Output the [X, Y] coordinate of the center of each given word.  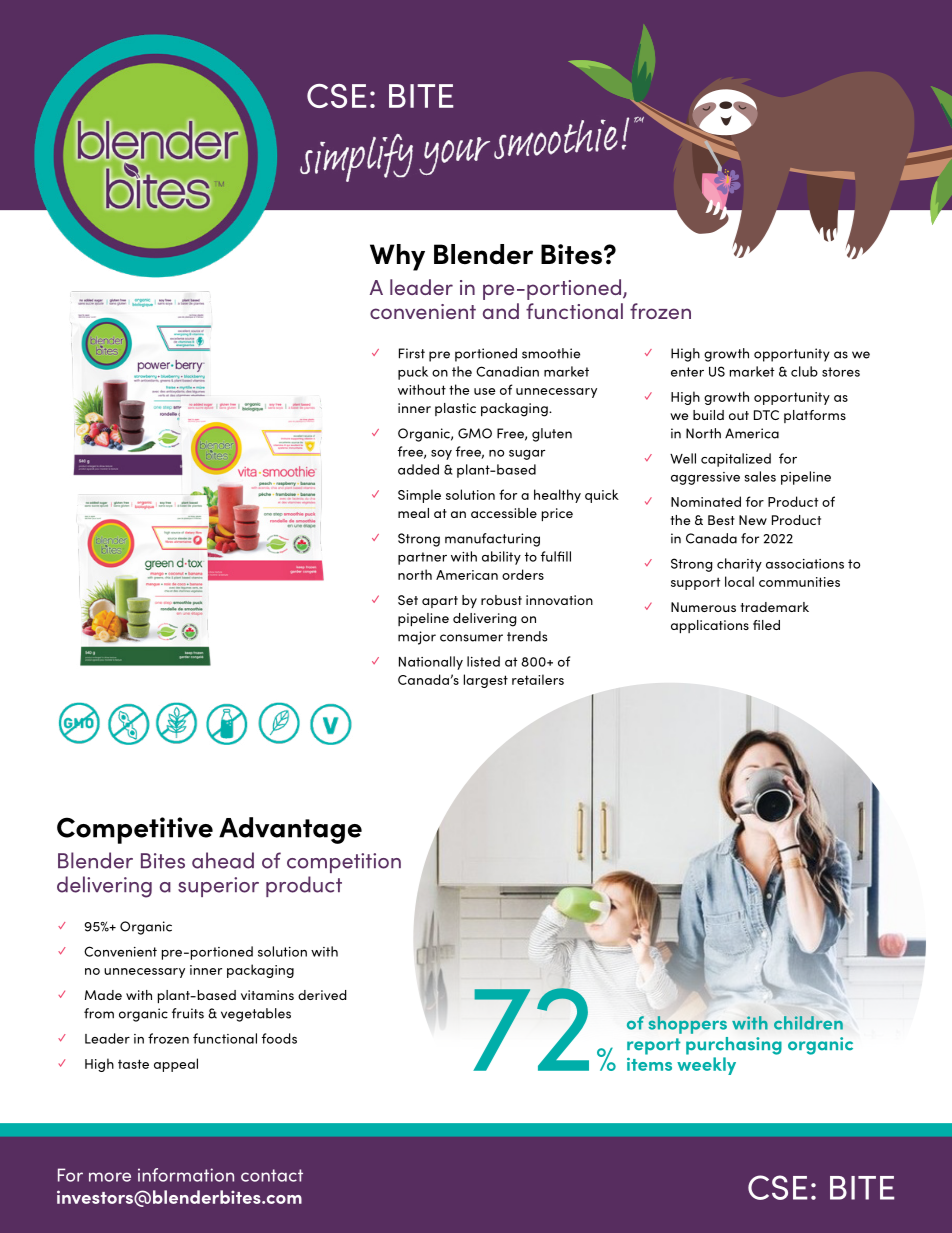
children [808, 1023]
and [501, 311]
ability [501, 558]
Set [408, 600]
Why [397, 257]
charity [739, 565]
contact [272, 1175]
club [804, 371]
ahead [223, 860]
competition [344, 863]
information [186, 1175]
